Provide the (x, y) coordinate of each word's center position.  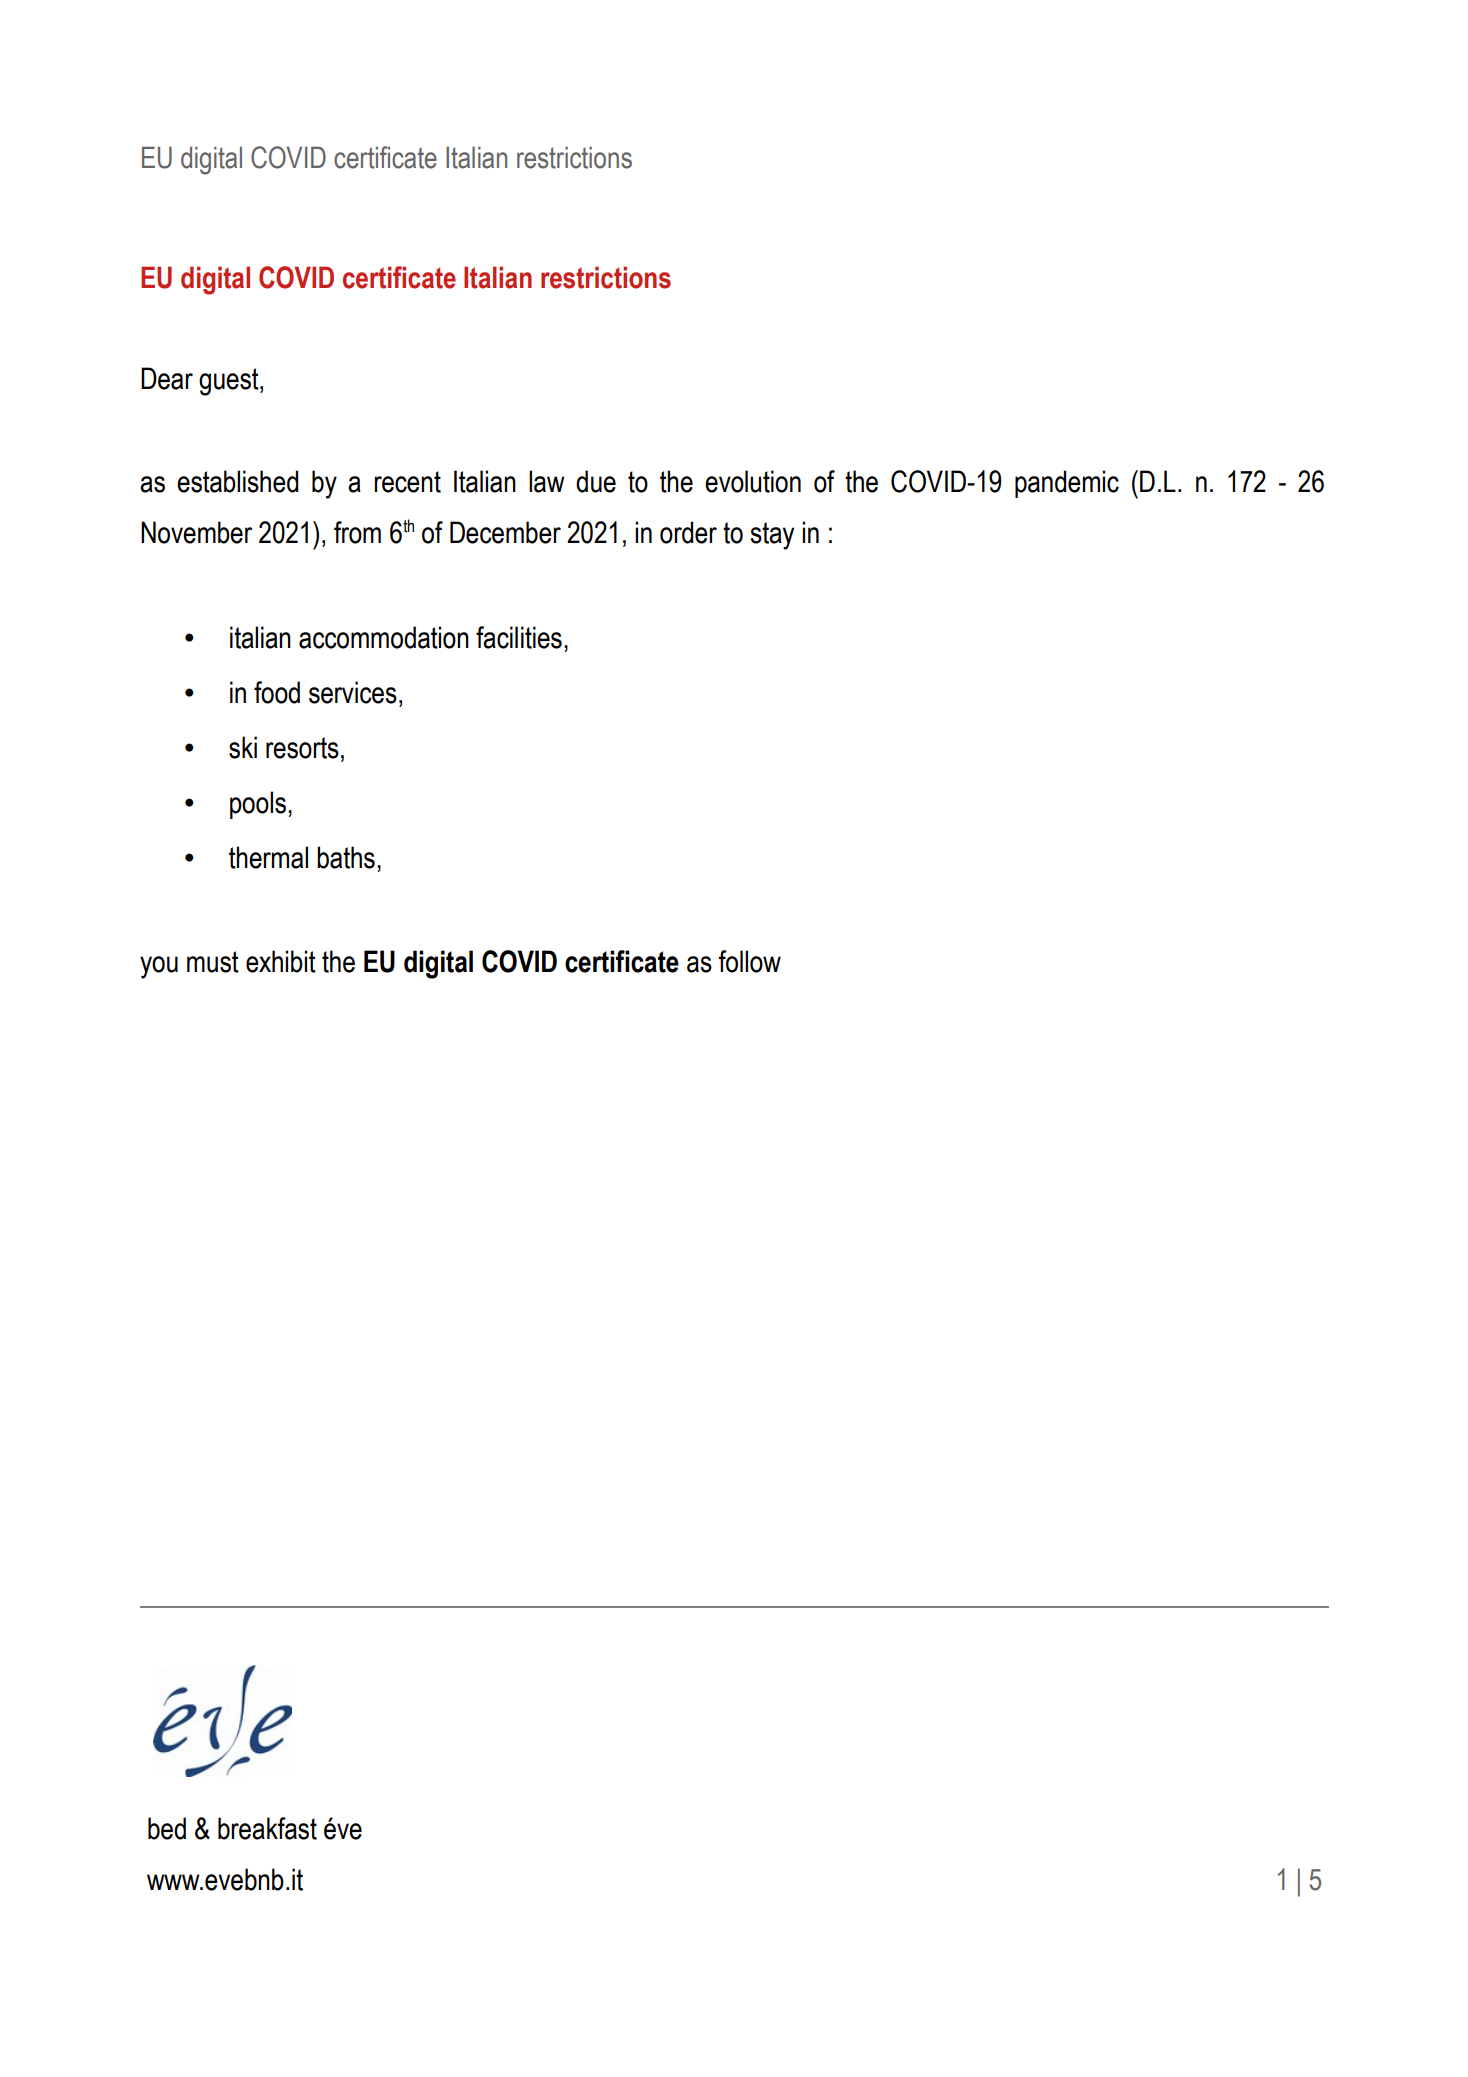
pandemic (1067, 484)
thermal (268, 857)
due (596, 481)
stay (772, 536)
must (213, 962)
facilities (519, 637)
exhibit (281, 961)
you (159, 967)
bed (167, 1828)
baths (346, 857)
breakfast (267, 1828)
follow (750, 961)
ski (243, 747)
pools (258, 805)
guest (230, 382)
